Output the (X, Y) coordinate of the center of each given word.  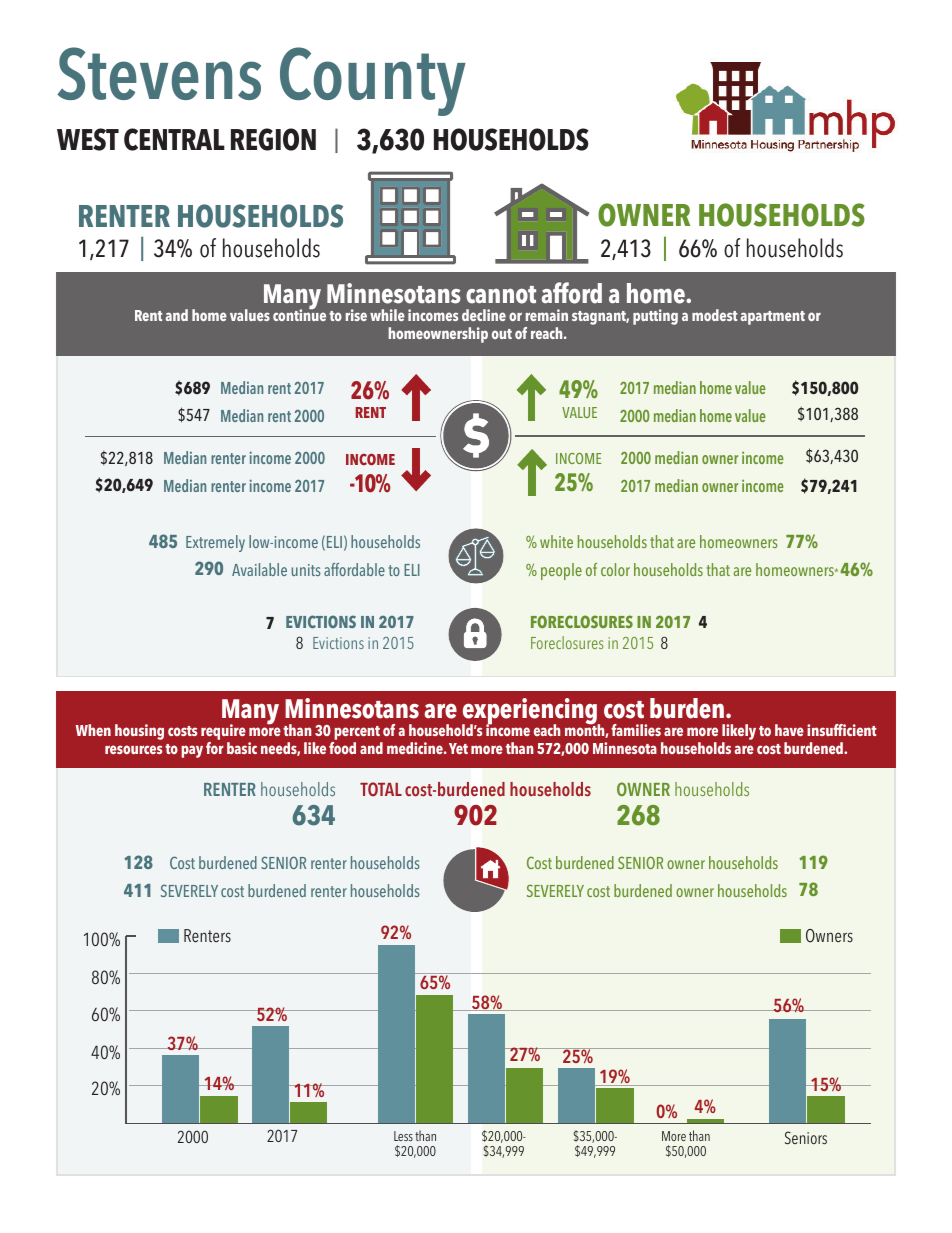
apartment (773, 318)
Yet (458, 748)
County (373, 81)
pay (192, 751)
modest (714, 315)
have (789, 730)
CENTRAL (174, 139)
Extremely (215, 543)
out (502, 334)
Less (403, 1136)
